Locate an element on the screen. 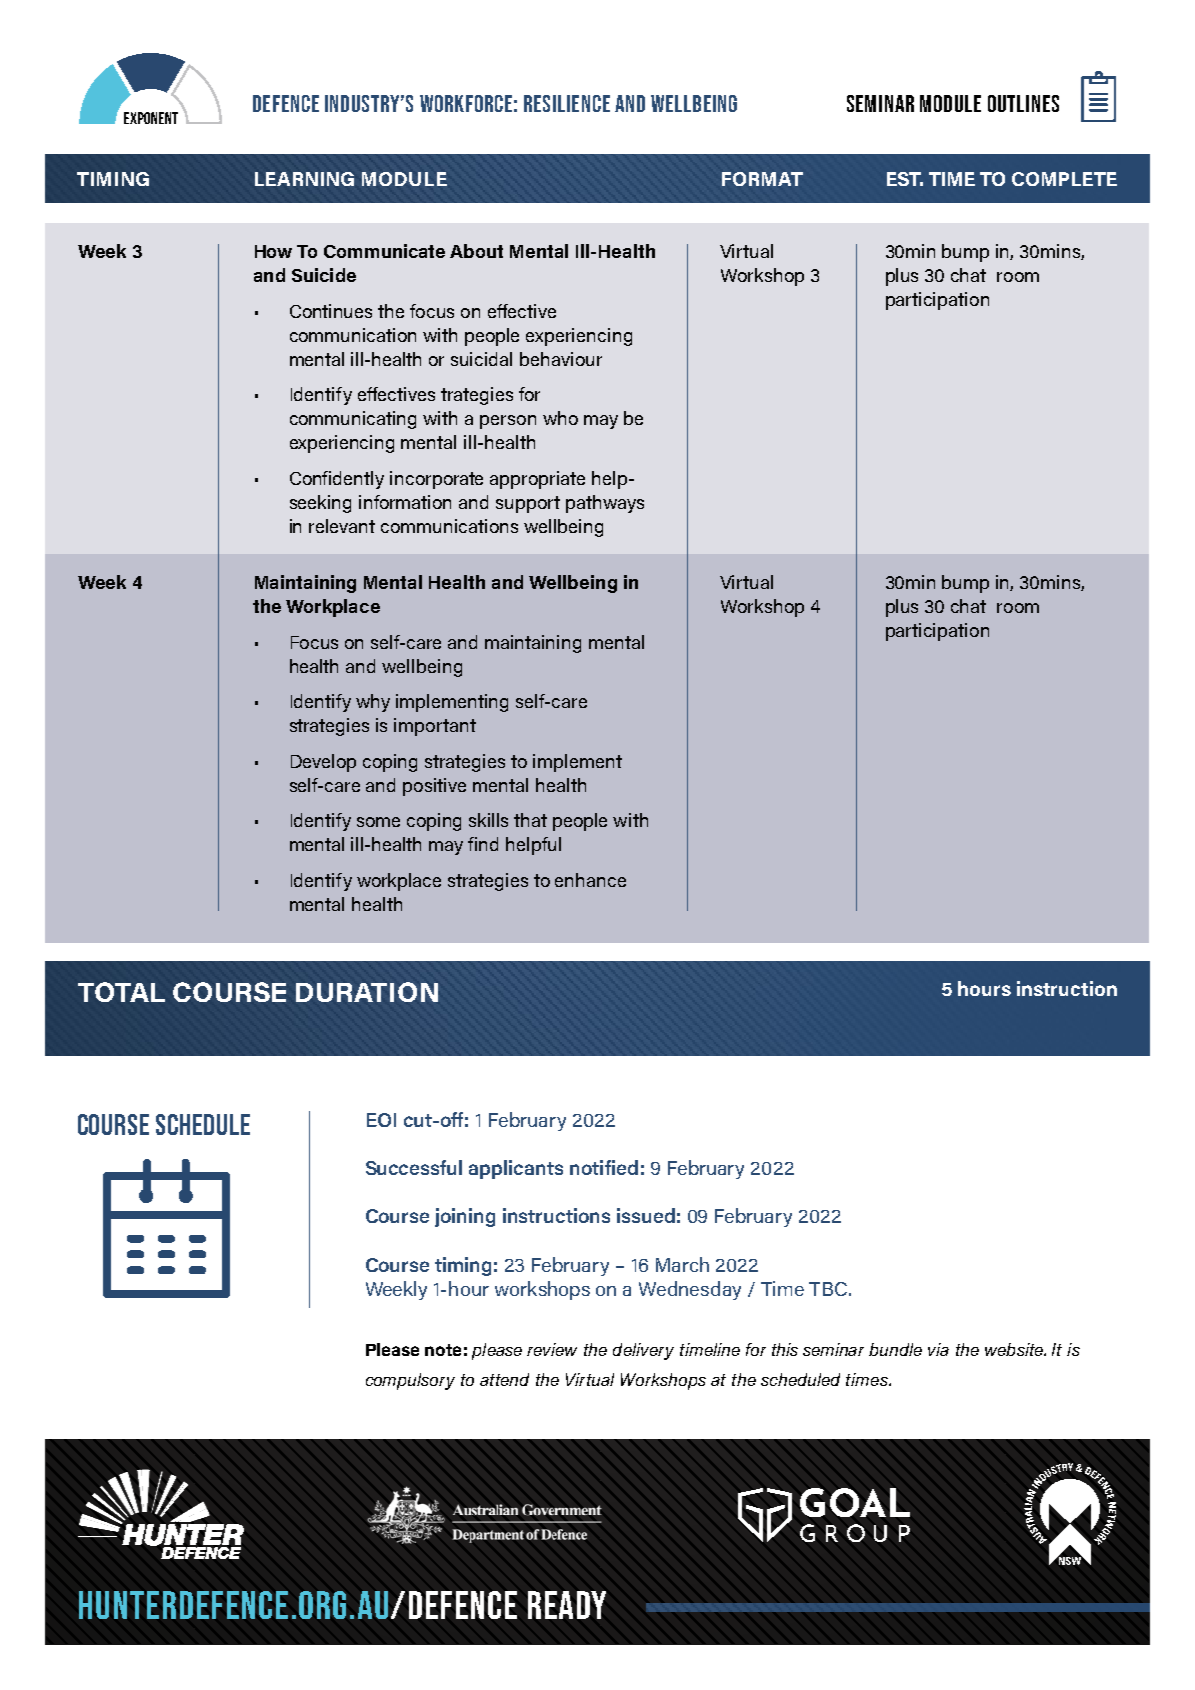 This screenshot has height=1690, width=1195. LEARNING is located at coordinates (304, 179).
